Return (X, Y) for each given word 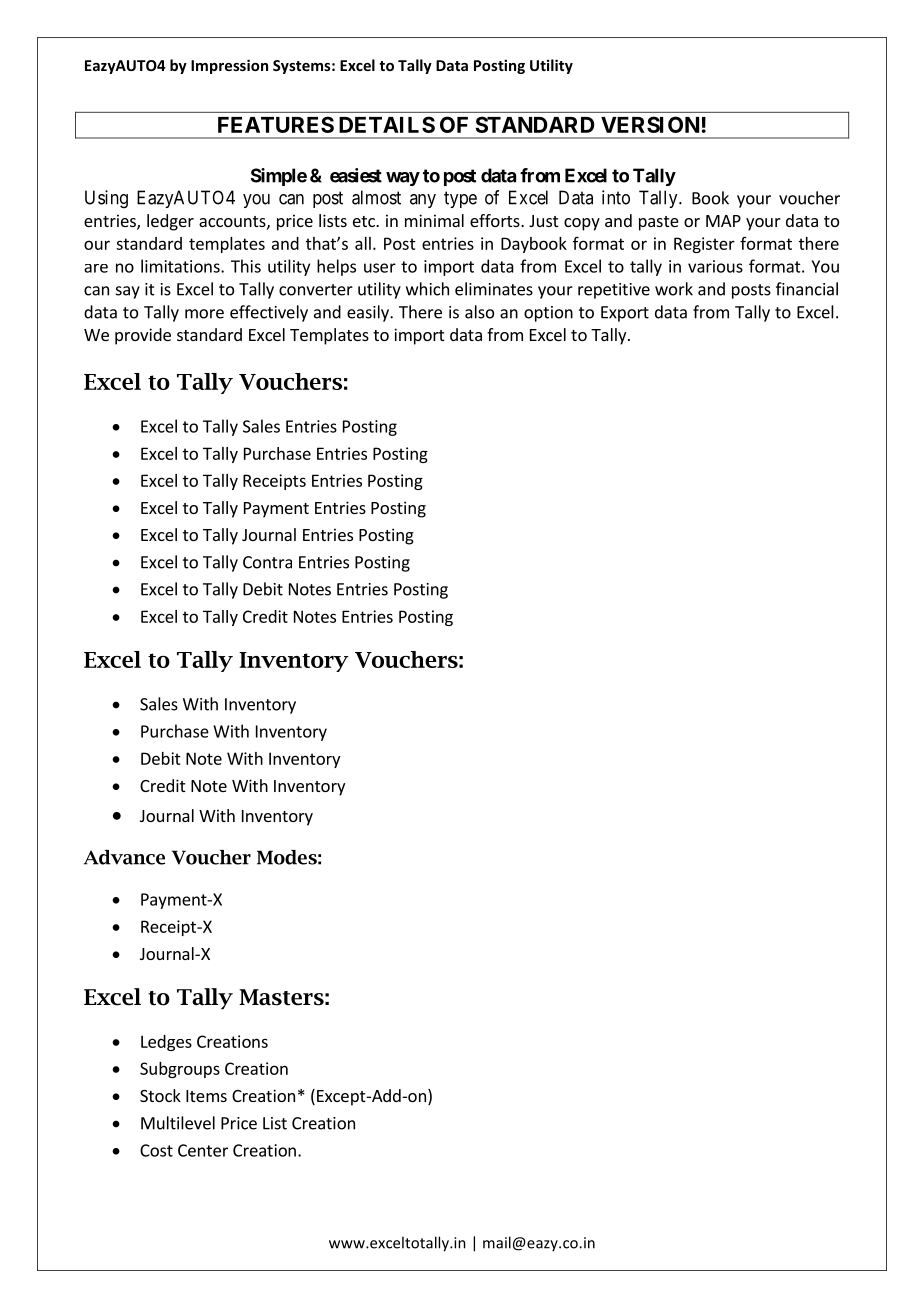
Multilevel (178, 1123)
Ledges (166, 1043)
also (479, 312)
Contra (267, 562)
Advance (124, 857)
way (403, 179)
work (674, 289)
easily (369, 313)
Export (625, 314)
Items (206, 1096)
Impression (229, 66)
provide (143, 336)
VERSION (650, 124)
